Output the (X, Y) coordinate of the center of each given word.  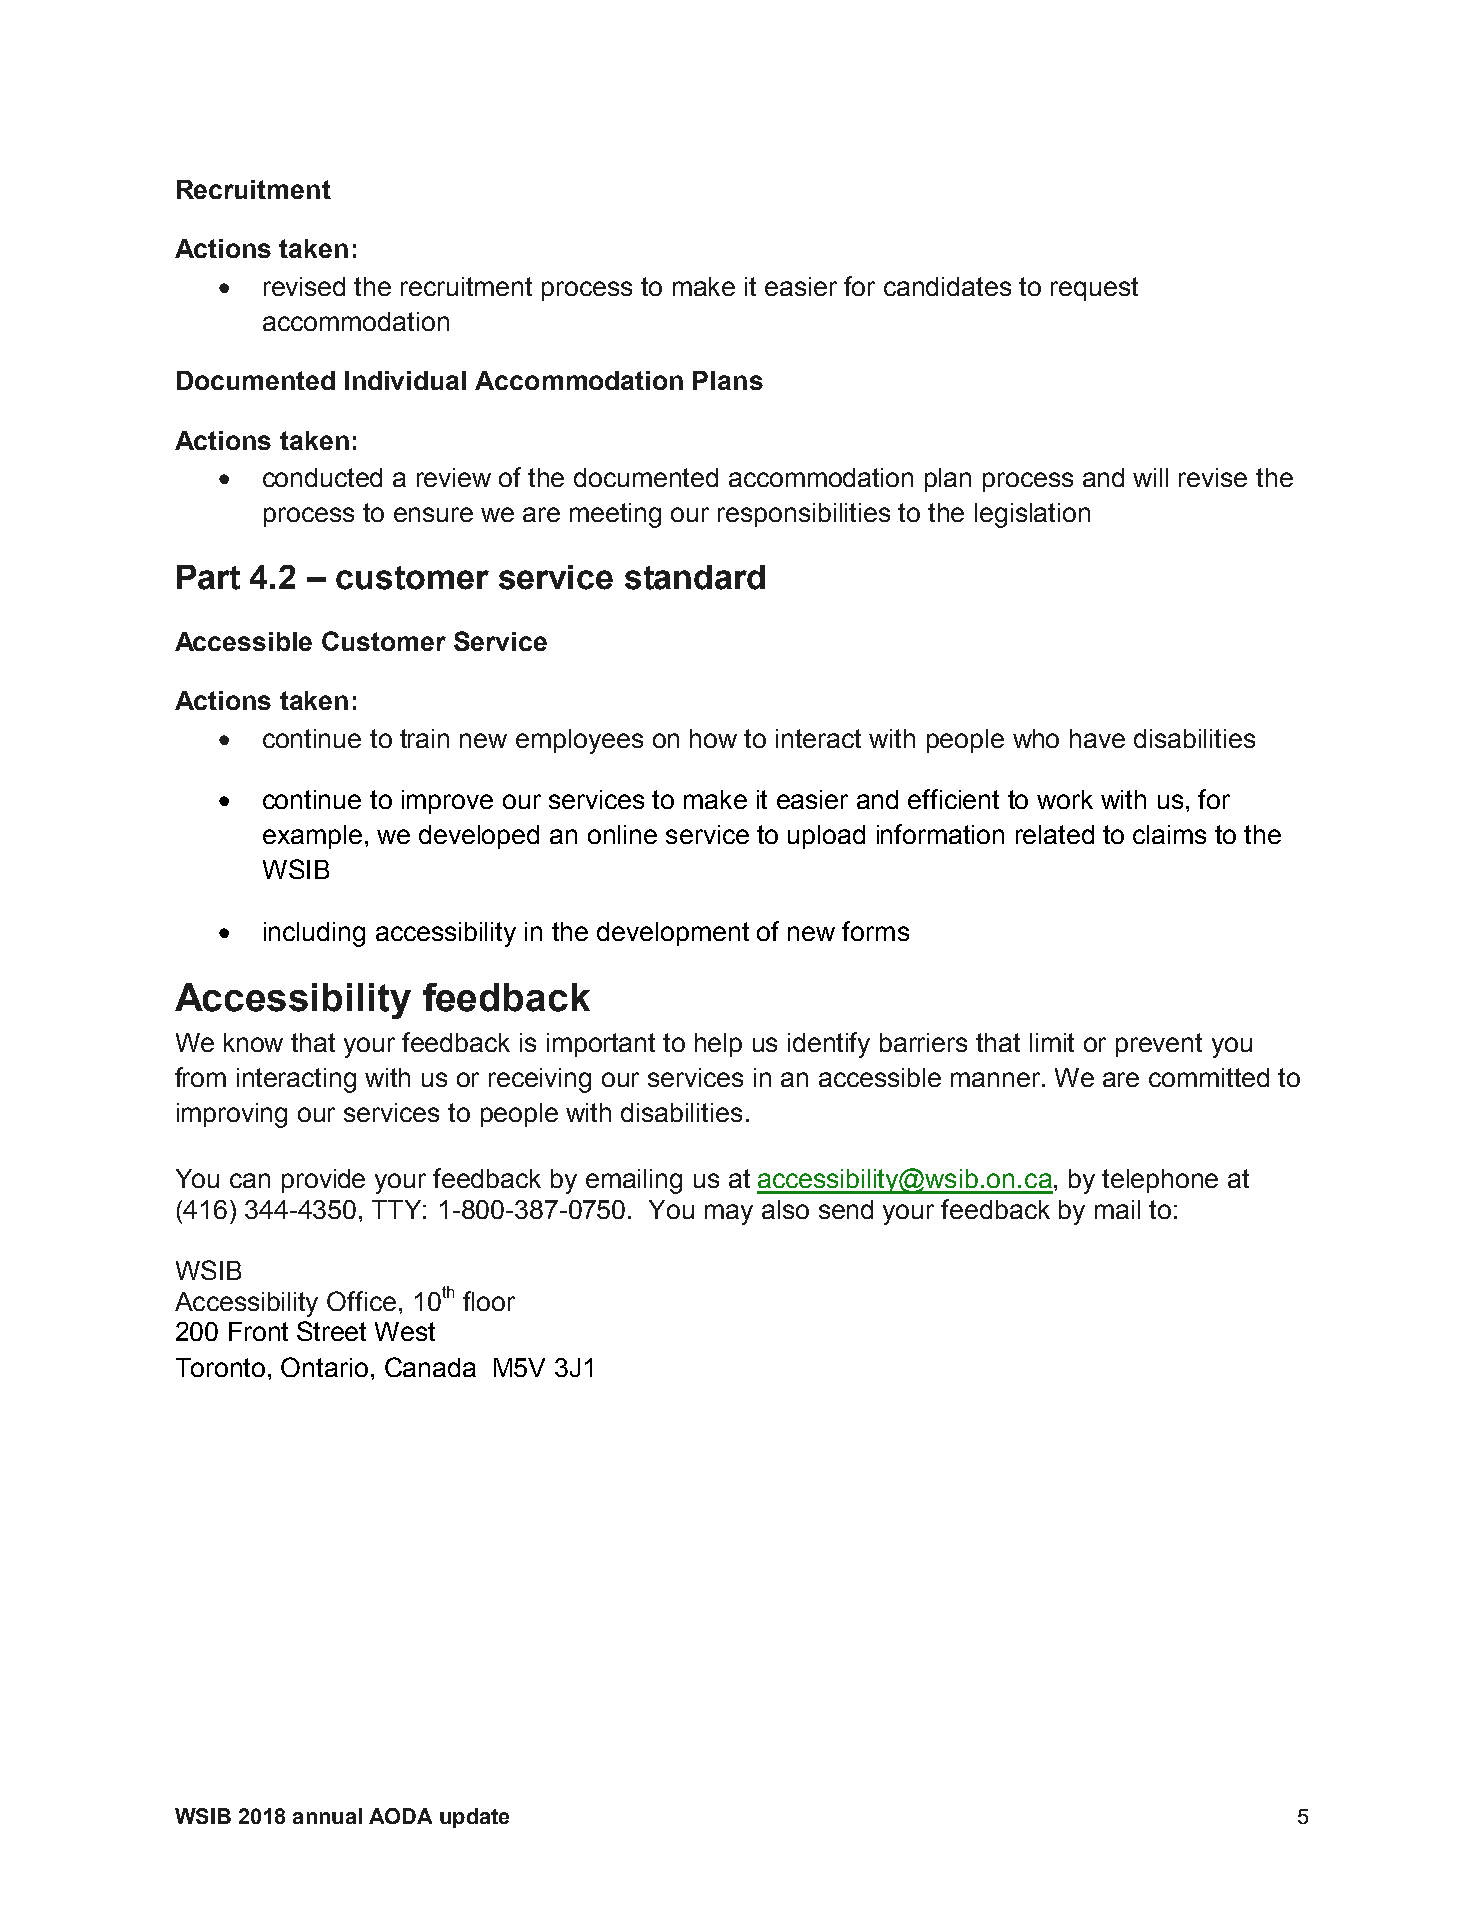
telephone (1160, 1181)
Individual (405, 380)
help (718, 1045)
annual (327, 1816)
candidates (947, 286)
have (1097, 738)
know (253, 1042)
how (713, 738)
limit (1052, 1042)
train (424, 738)
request (1094, 289)
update (474, 1818)
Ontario (324, 1367)
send (846, 1209)
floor (489, 1301)
